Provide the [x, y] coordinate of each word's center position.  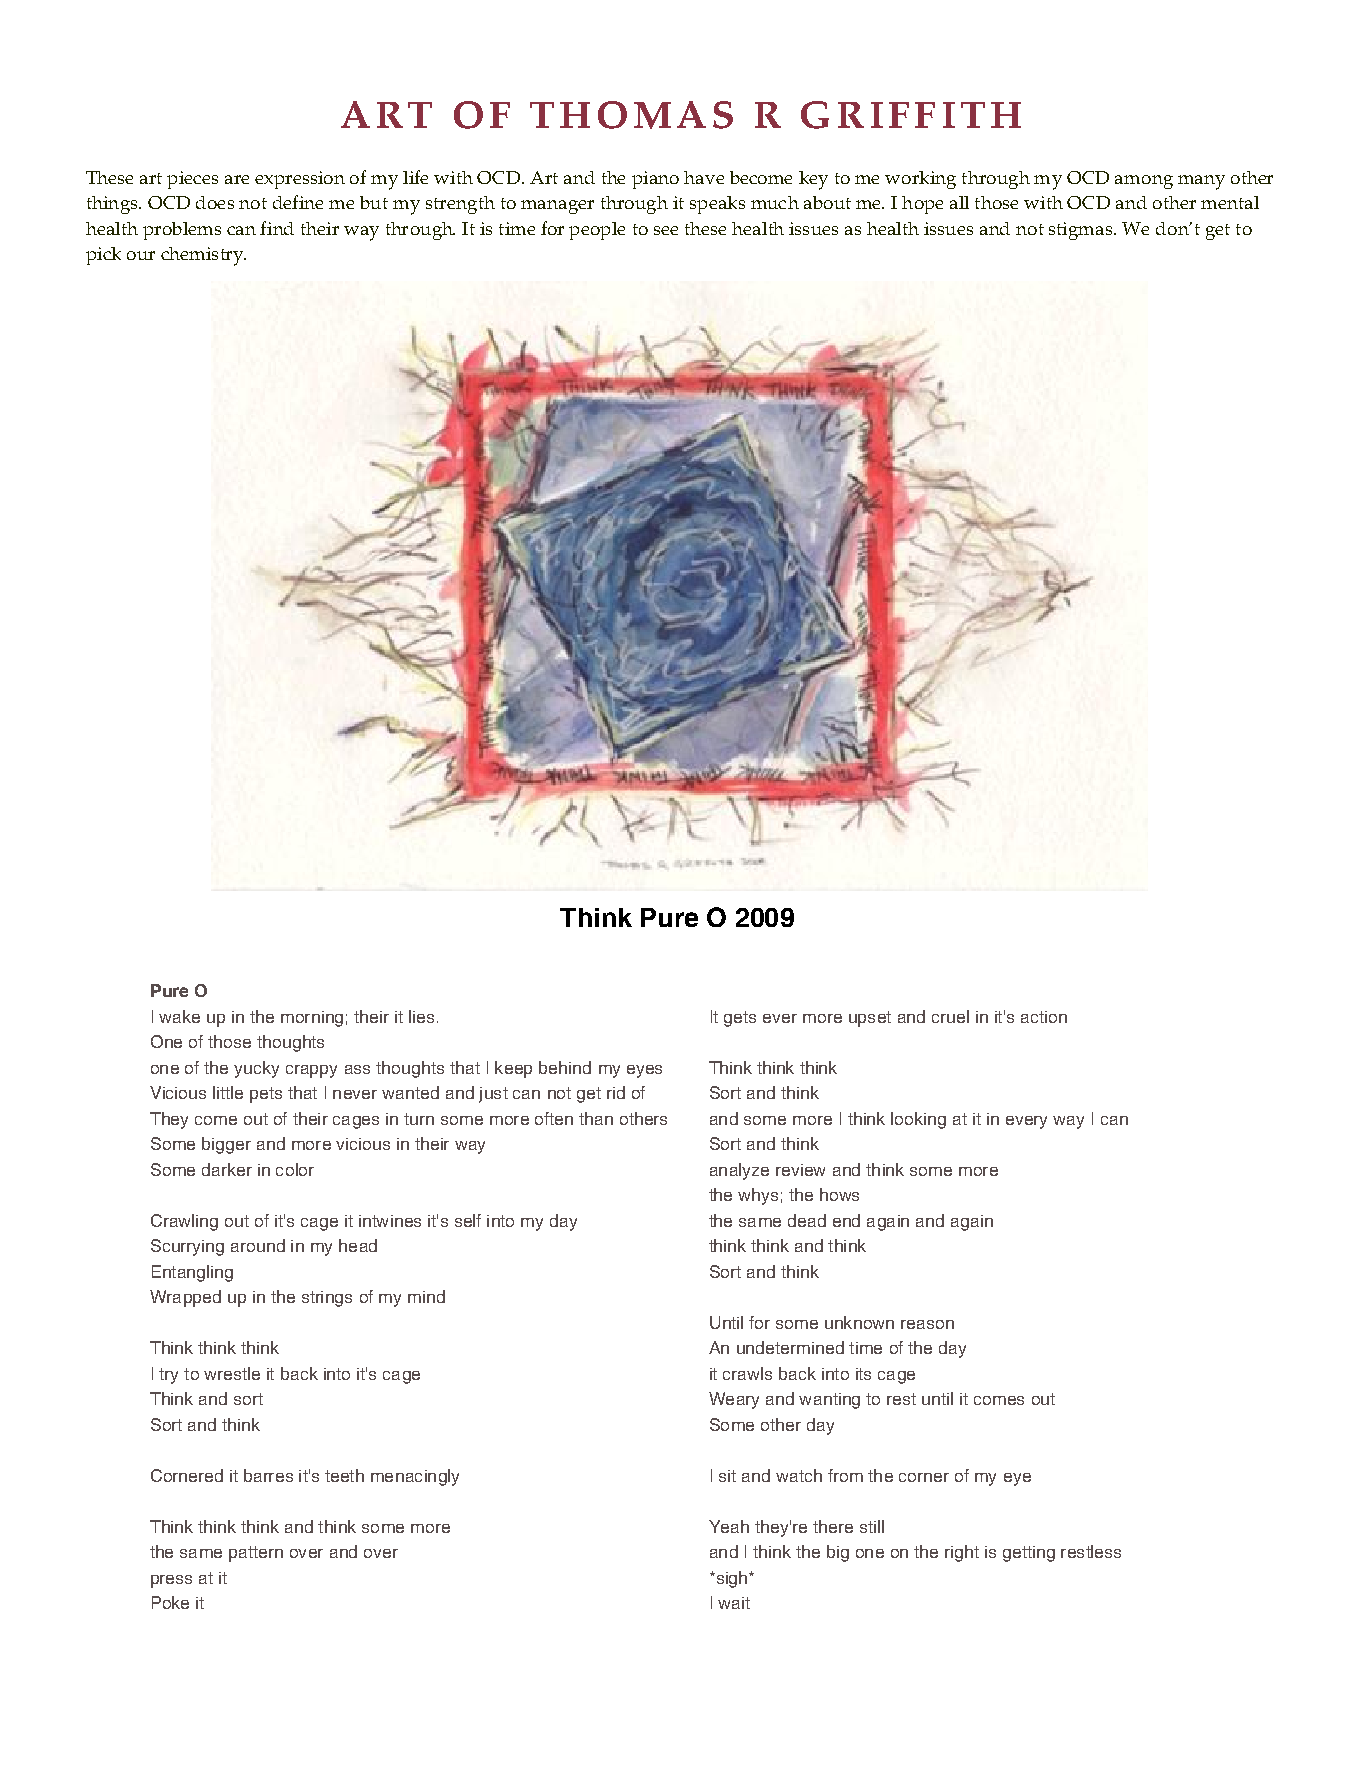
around [258, 1245]
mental [1230, 202]
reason [927, 1324]
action [1044, 1017]
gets [740, 1019]
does [215, 202]
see [666, 230]
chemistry [203, 256]
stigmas [1082, 231]
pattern [256, 1554]
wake [179, 1016]
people [597, 231]
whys [758, 1196]
